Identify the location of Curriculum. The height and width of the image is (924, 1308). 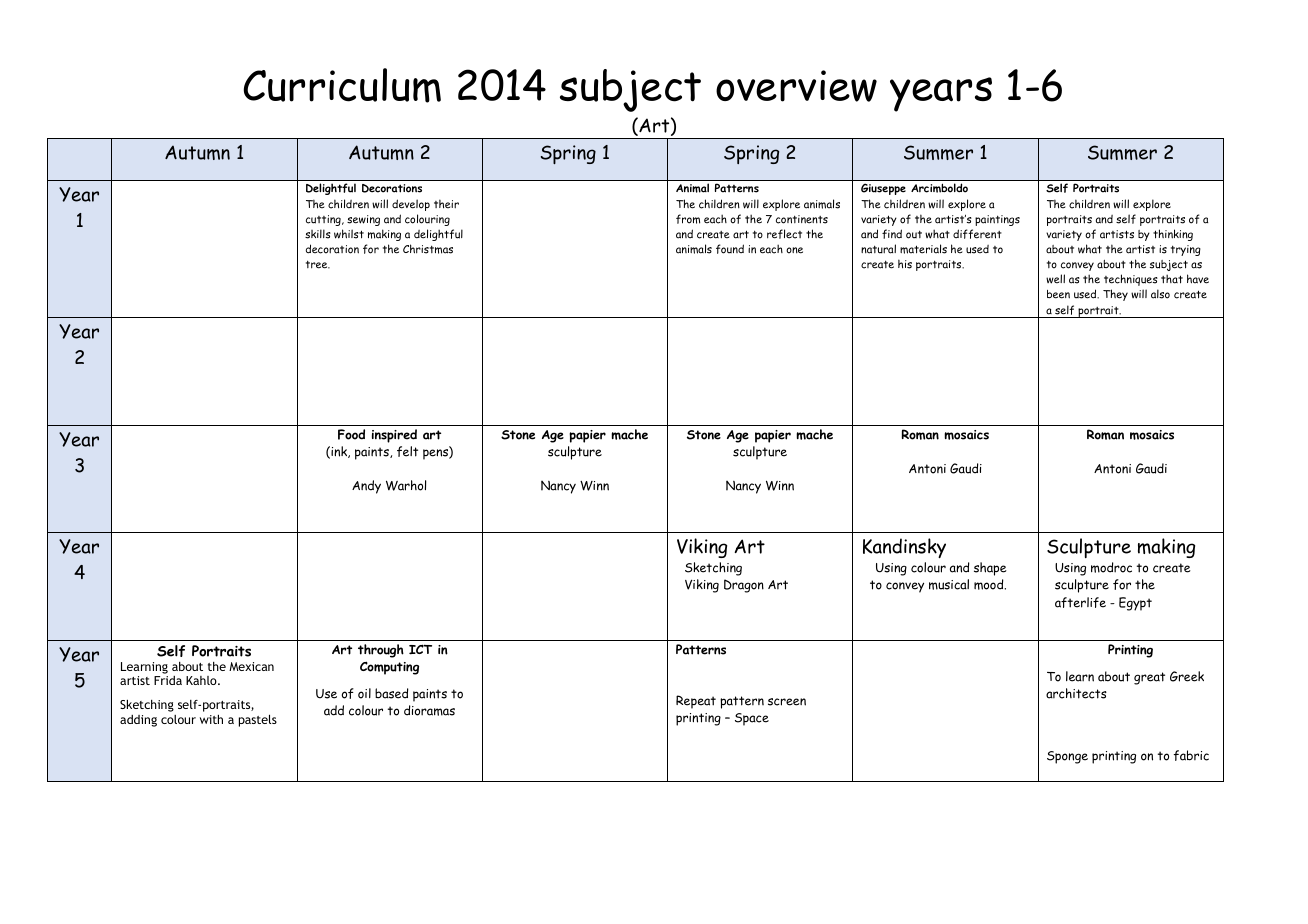
(342, 85).
